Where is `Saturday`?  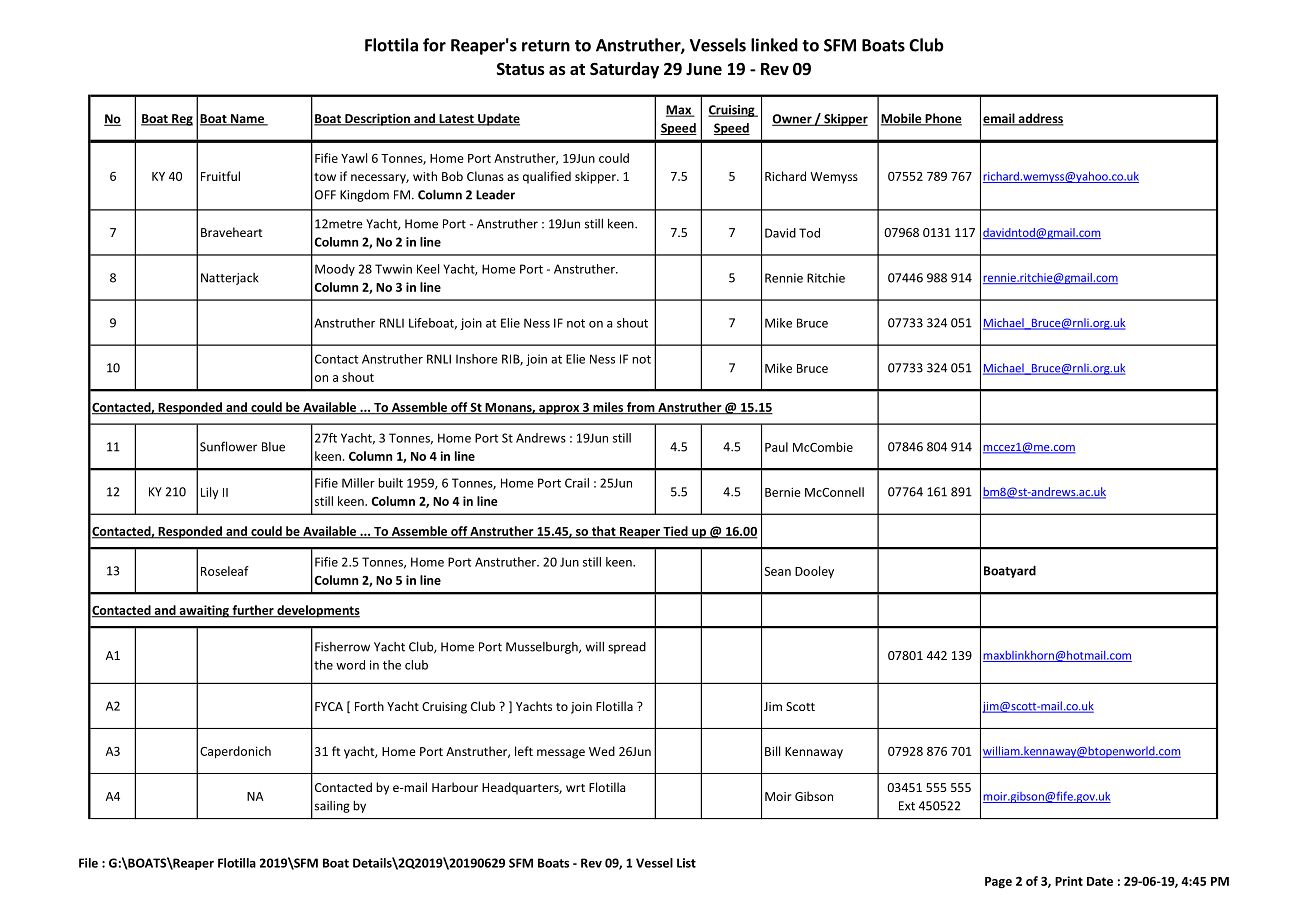
Saturday is located at coordinates (624, 70).
